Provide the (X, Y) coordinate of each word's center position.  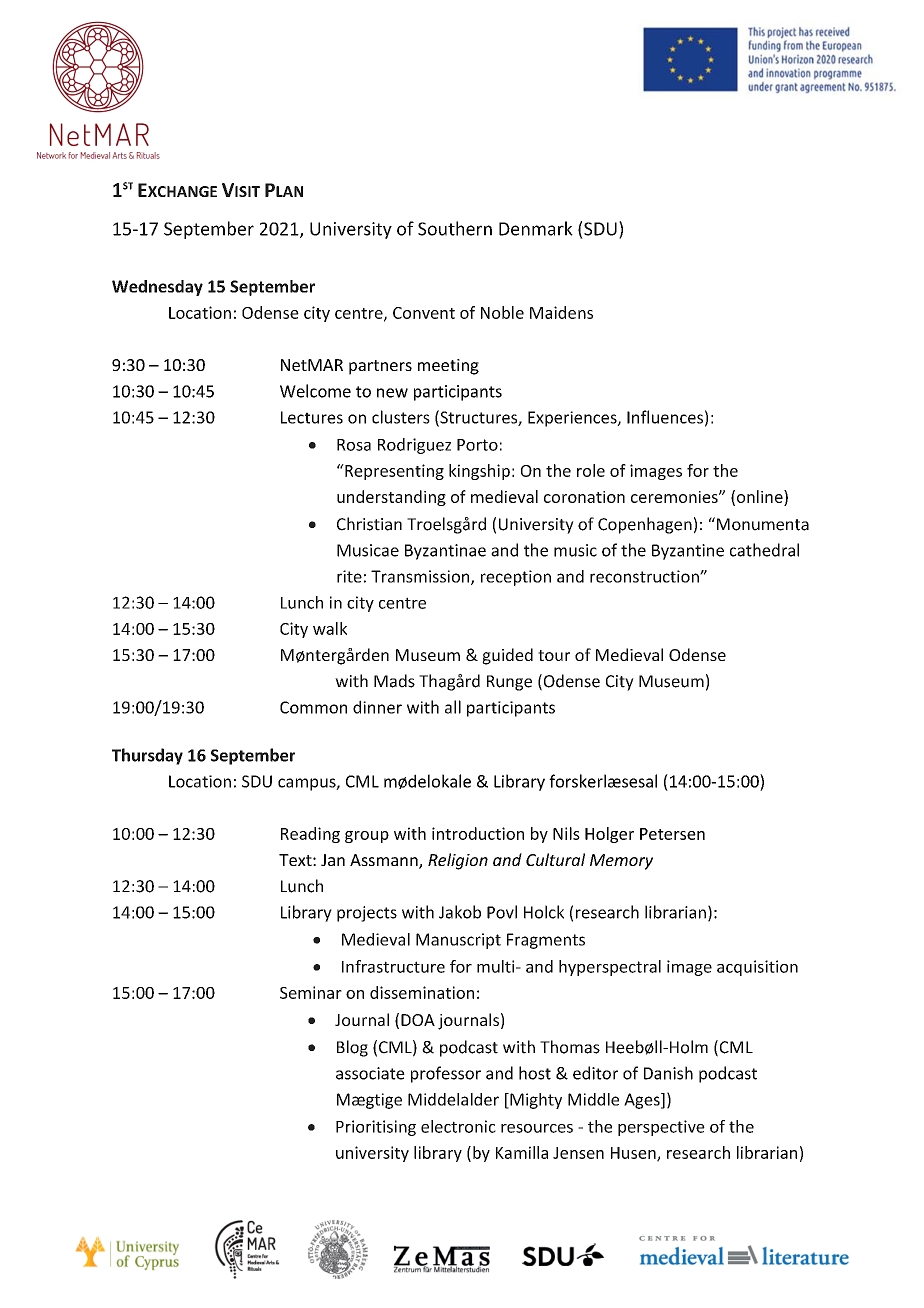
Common (313, 707)
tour (554, 655)
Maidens (561, 312)
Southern (455, 228)
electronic (458, 1126)
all (453, 707)
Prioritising (376, 1128)
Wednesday (157, 288)
